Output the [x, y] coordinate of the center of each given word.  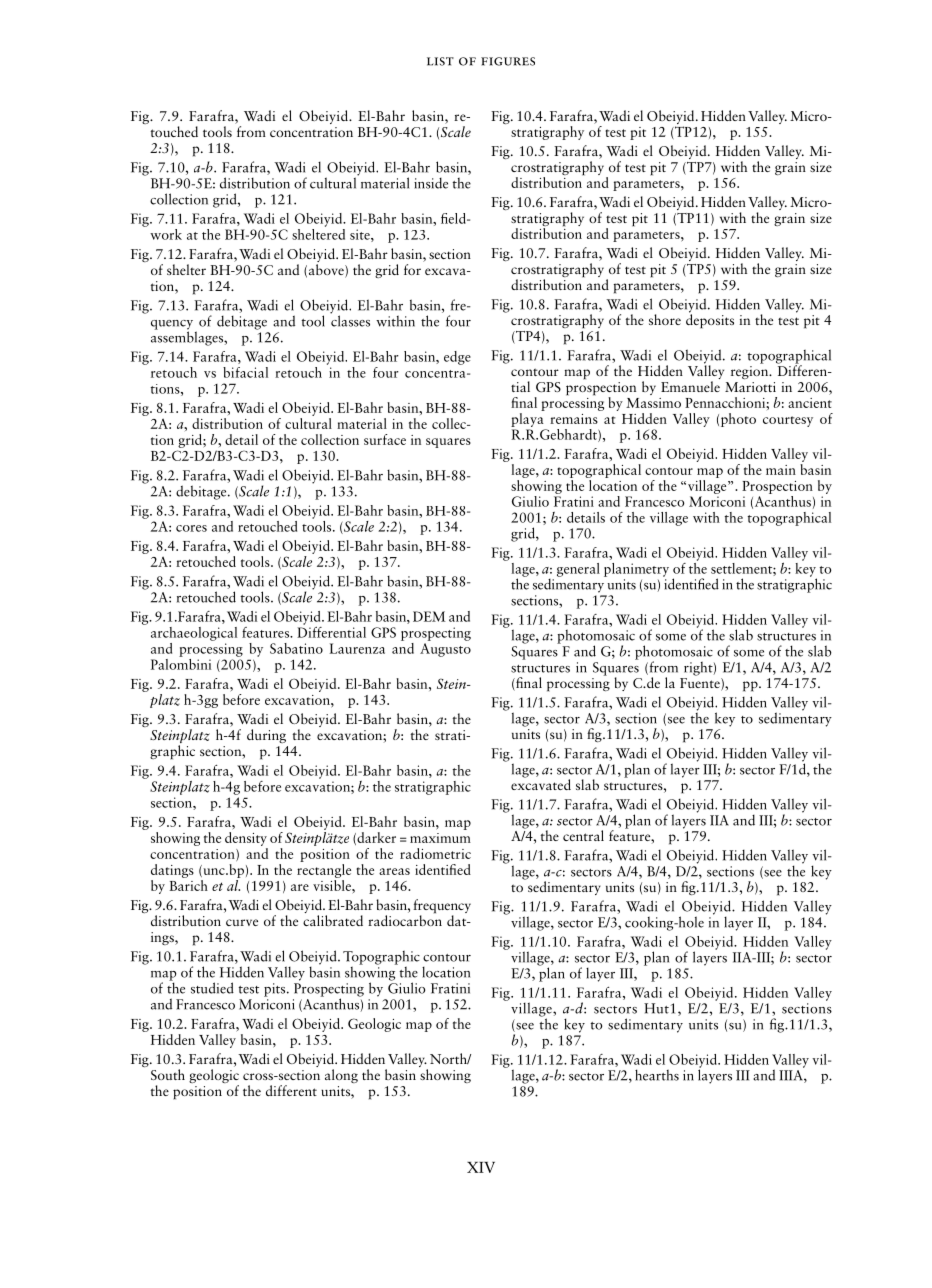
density [246, 837]
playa [528, 418]
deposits [710, 320]
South [168, 1074]
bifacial [245, 372]
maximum [440, 838]
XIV [481, 1167]
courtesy [788, 421]
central [583, 835]
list [440, 61]
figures [508, 61]
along [341, 1076]
